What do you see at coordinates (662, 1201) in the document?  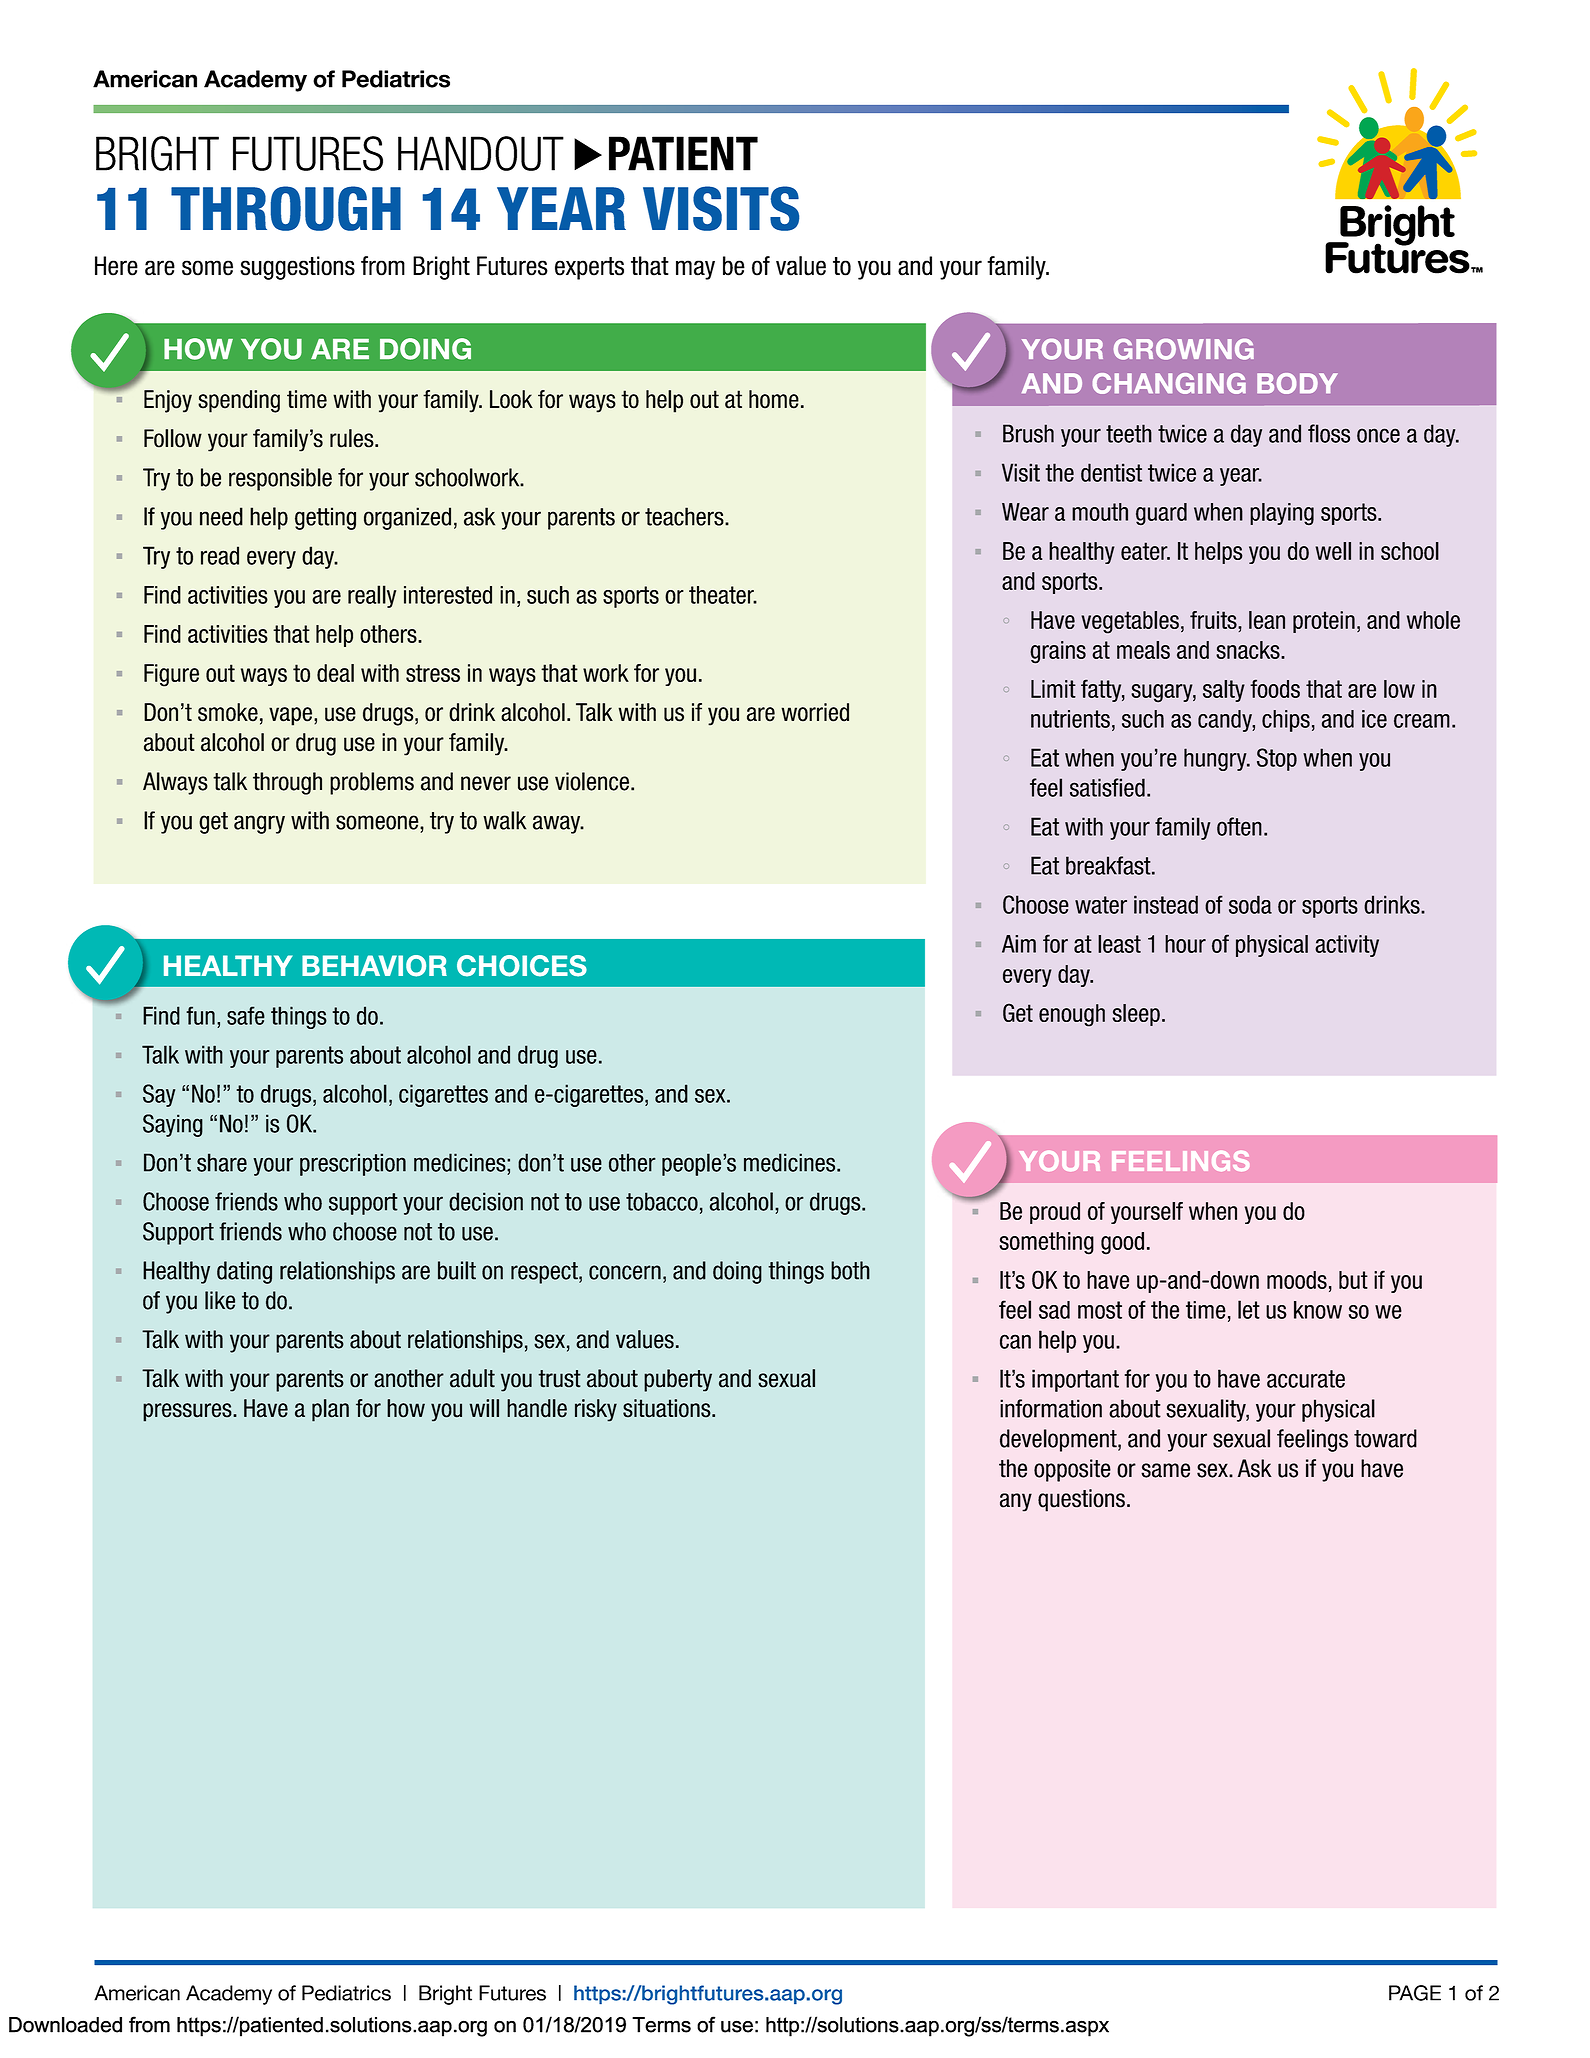 I see `tobacco` at bounding box center [662, 1201].
